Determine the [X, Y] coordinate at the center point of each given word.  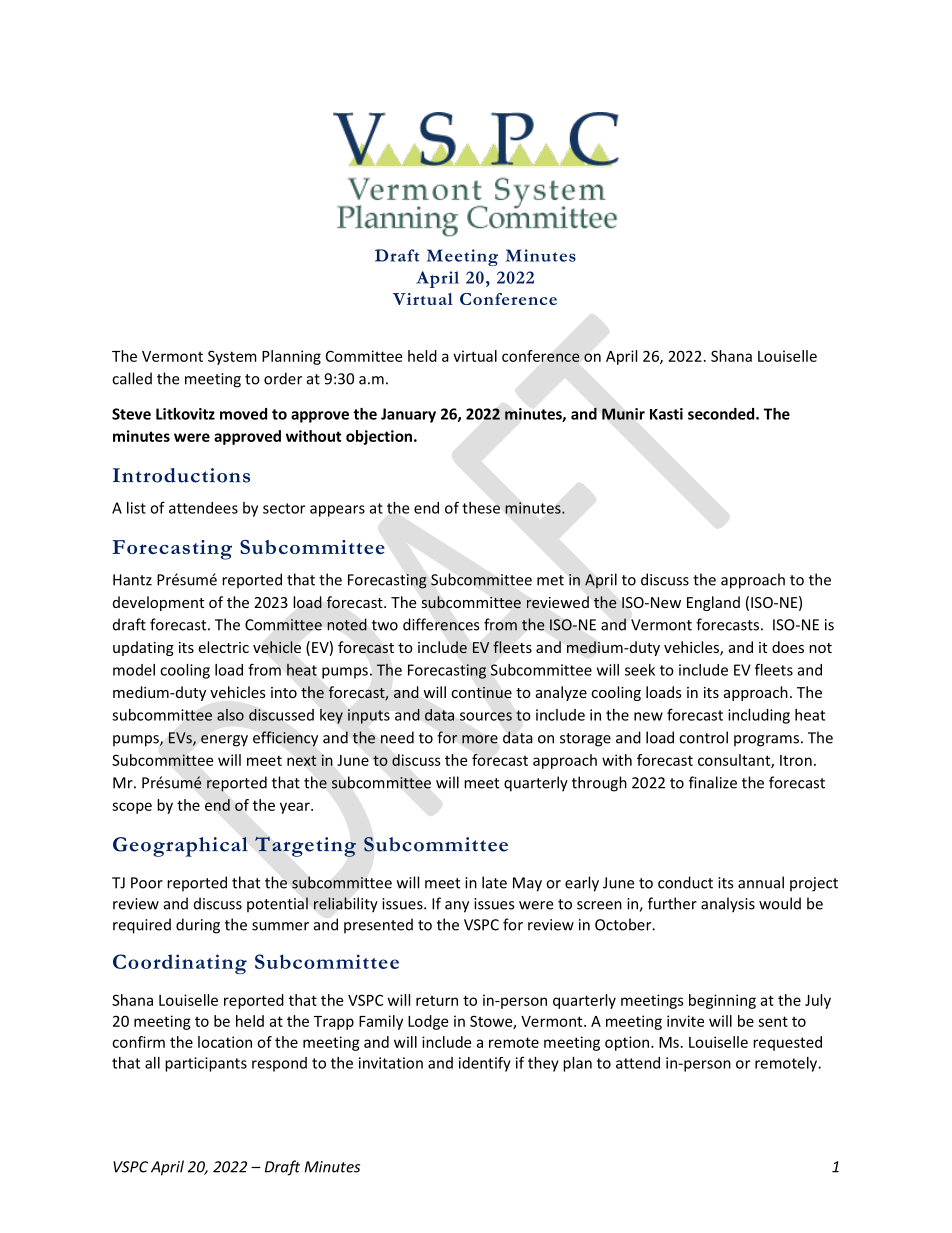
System [232, 357]
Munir [623, 414]
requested [787, 1043]
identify [485, 1064]
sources [486, 716]
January [408, 415]
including [759, 716]
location [225, 1042]
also [230, 715]
